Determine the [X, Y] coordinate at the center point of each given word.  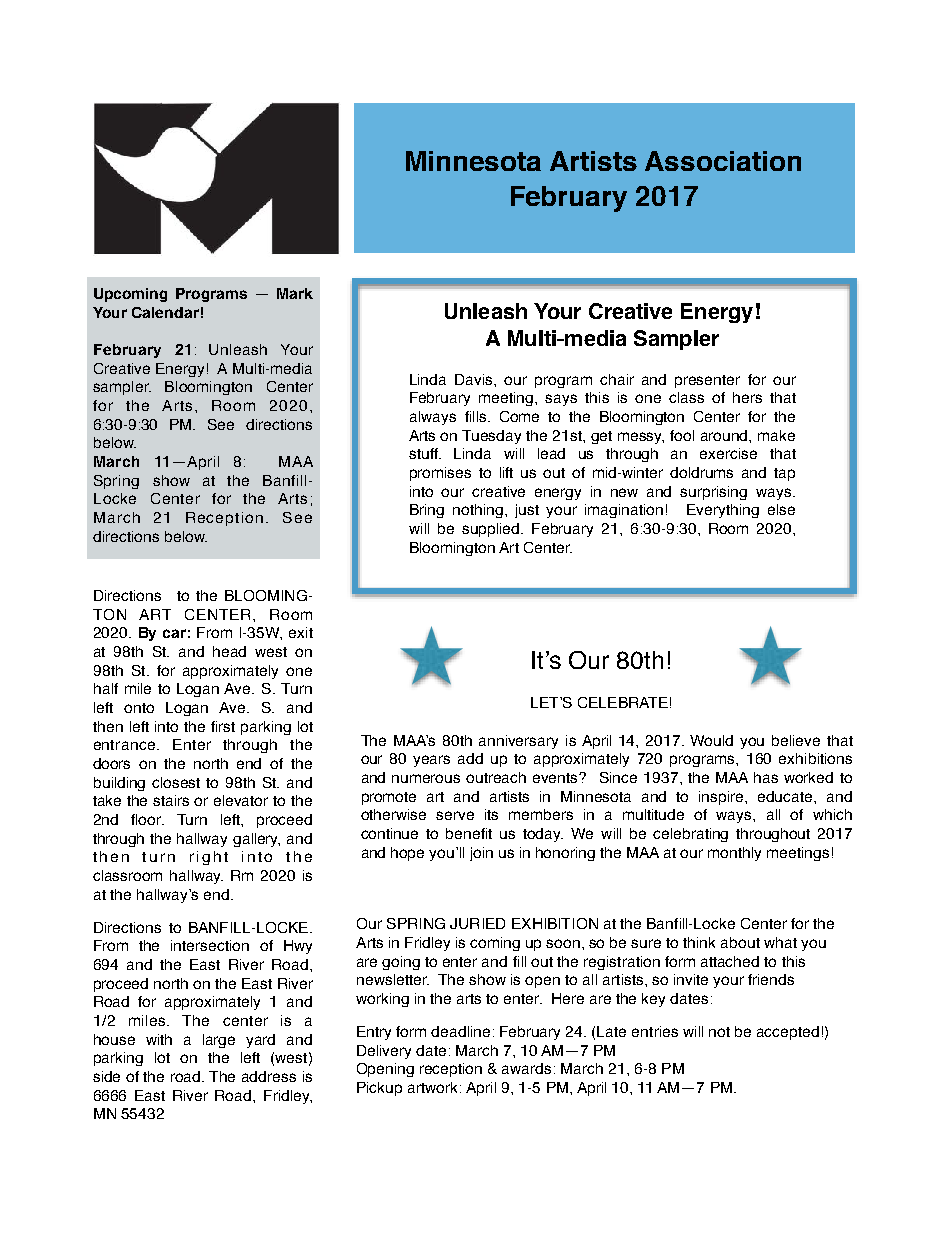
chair [617, 379]
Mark [295, 293]
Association [723, 161]
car [174, 633]
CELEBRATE [623, 702]
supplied [492, 530]
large [219, 1041]
